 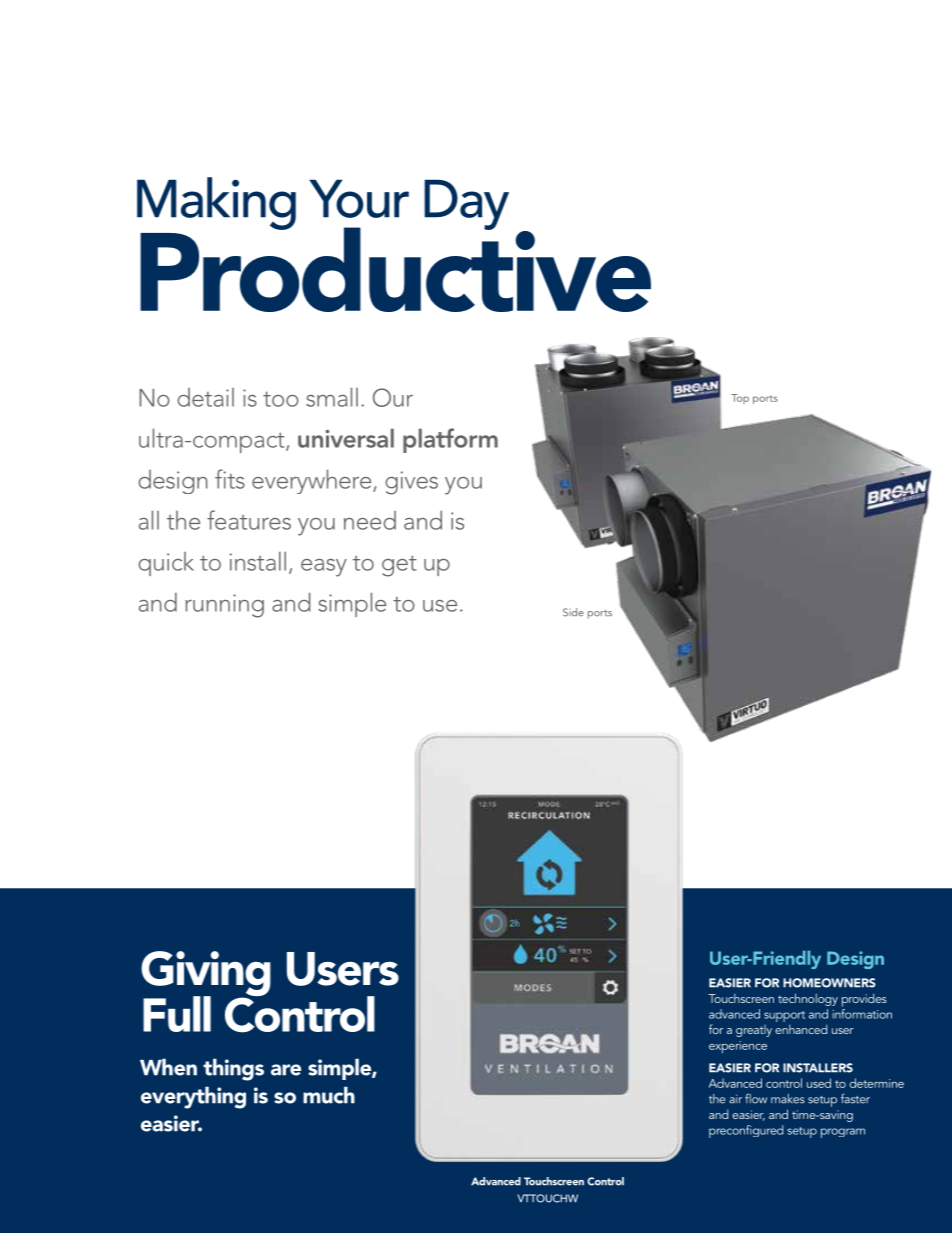 What do you see at coordinates (466, 204) in the page?
I see `Day` at bounding box center [466, 204].
